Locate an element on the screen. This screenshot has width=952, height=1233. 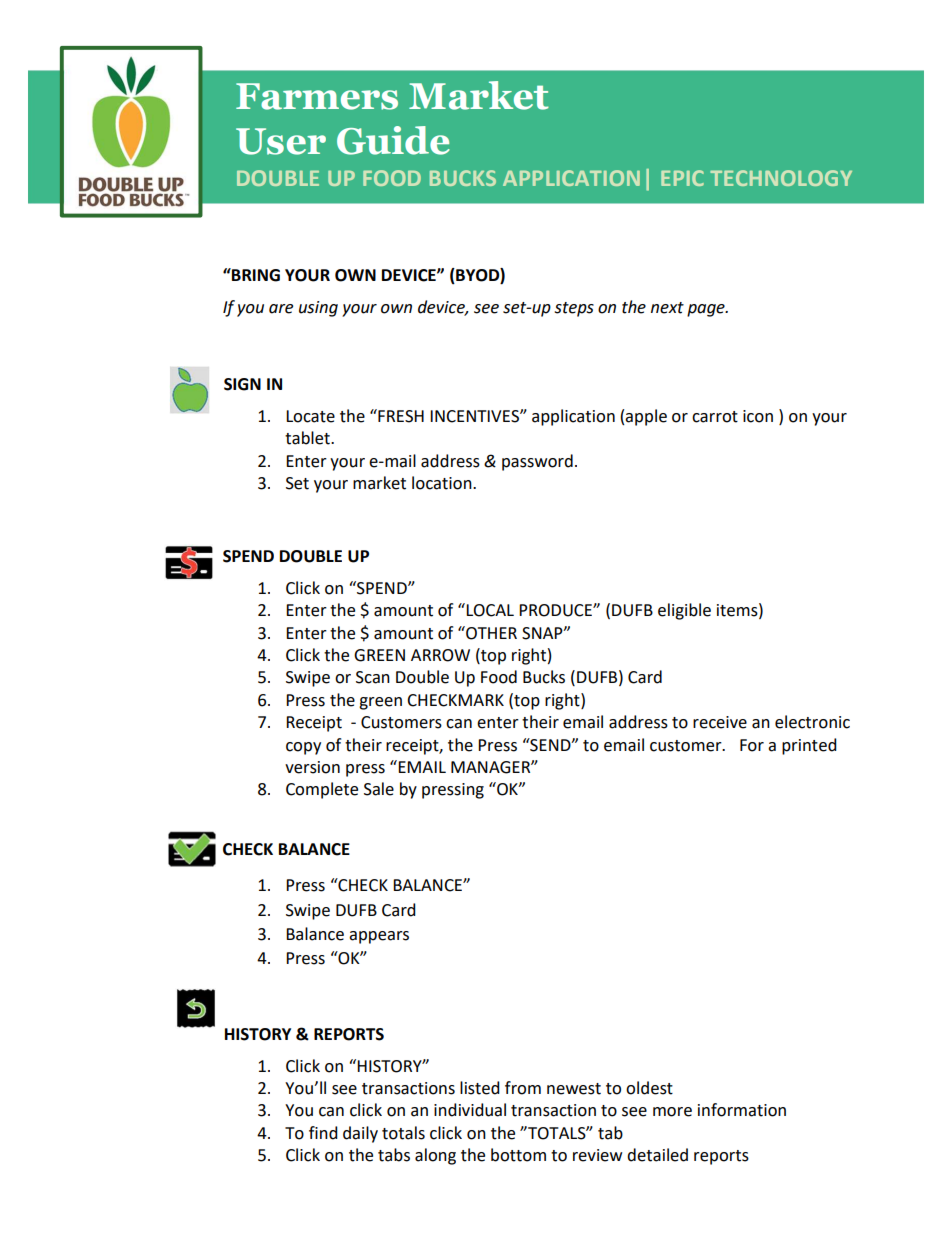
eligible is located at coordinates (684, 611).
